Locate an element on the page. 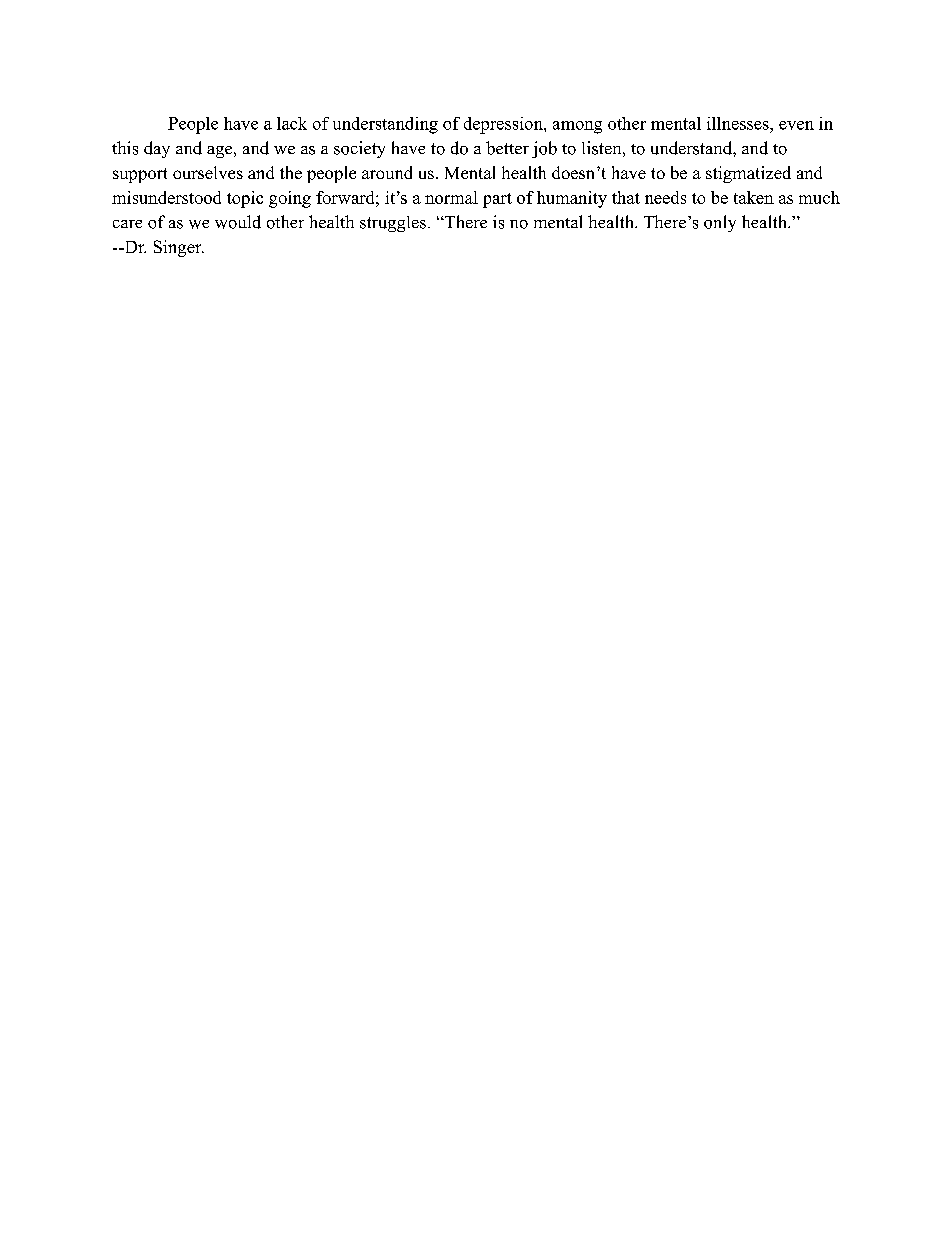 The image size is (952, 1233). normal is located at coordinates (451, 197).
